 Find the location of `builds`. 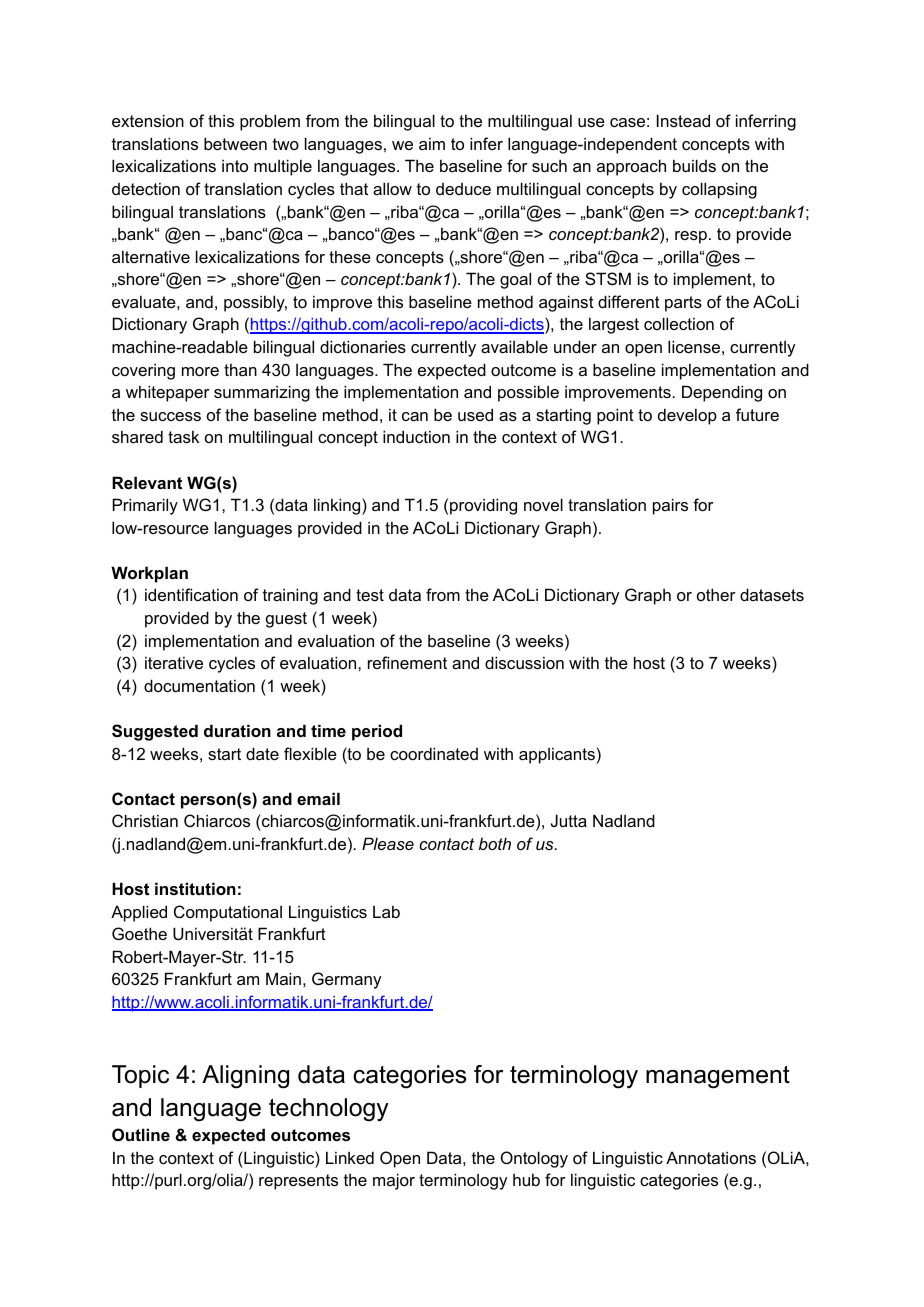

builds is located at coordinates (694, 165).
